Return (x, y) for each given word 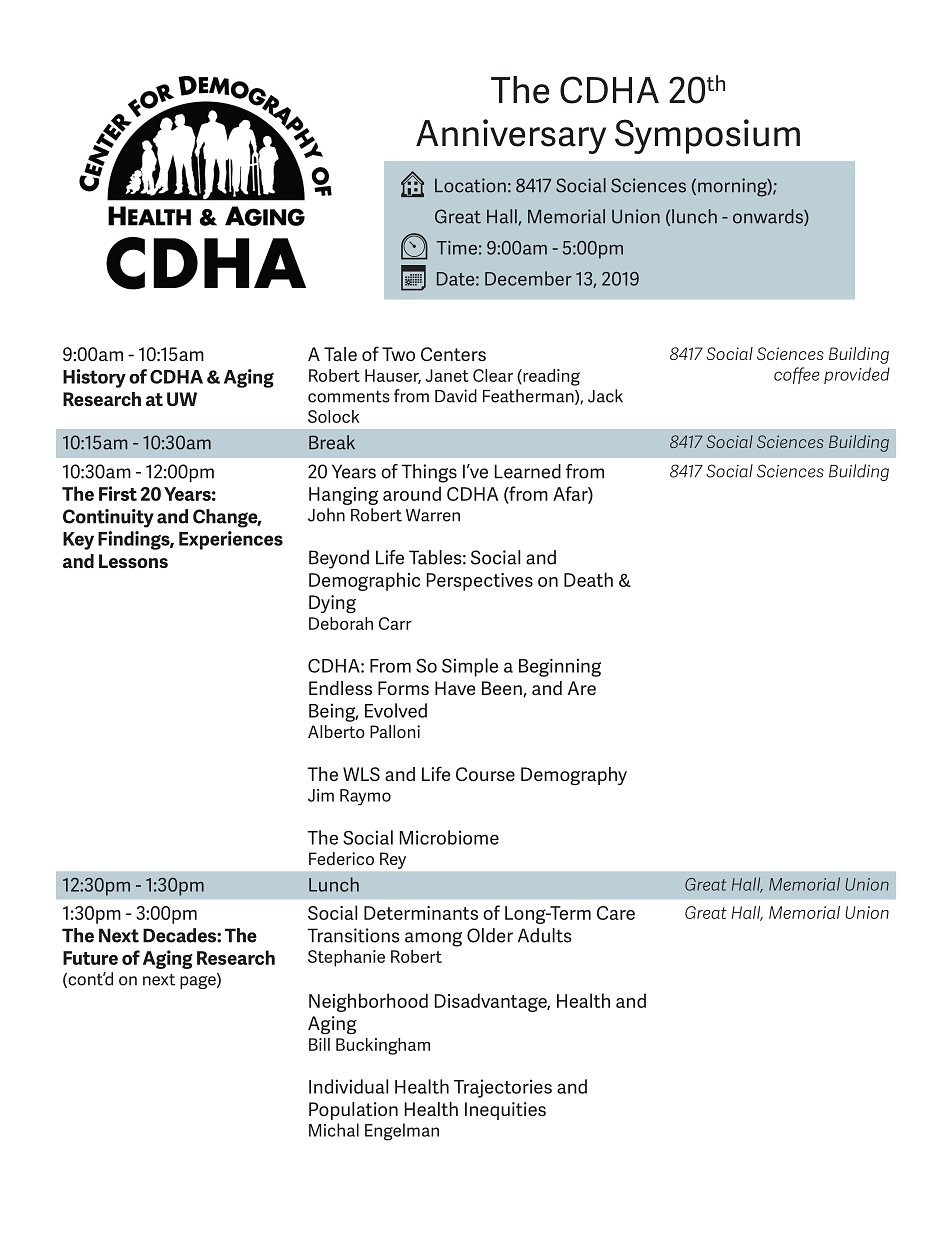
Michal (334, 1130)
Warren (433, 515)
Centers (453, 354)
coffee (797, 375)
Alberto (336, 731)
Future (90, 958)
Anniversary (511, 136)
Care (616, 913)
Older (490, 935)
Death (588, 579)
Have (455, 688)
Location (470, 185)
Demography (574, 776)
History (94, 378)
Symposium (707, 136)
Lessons (133, 561)
